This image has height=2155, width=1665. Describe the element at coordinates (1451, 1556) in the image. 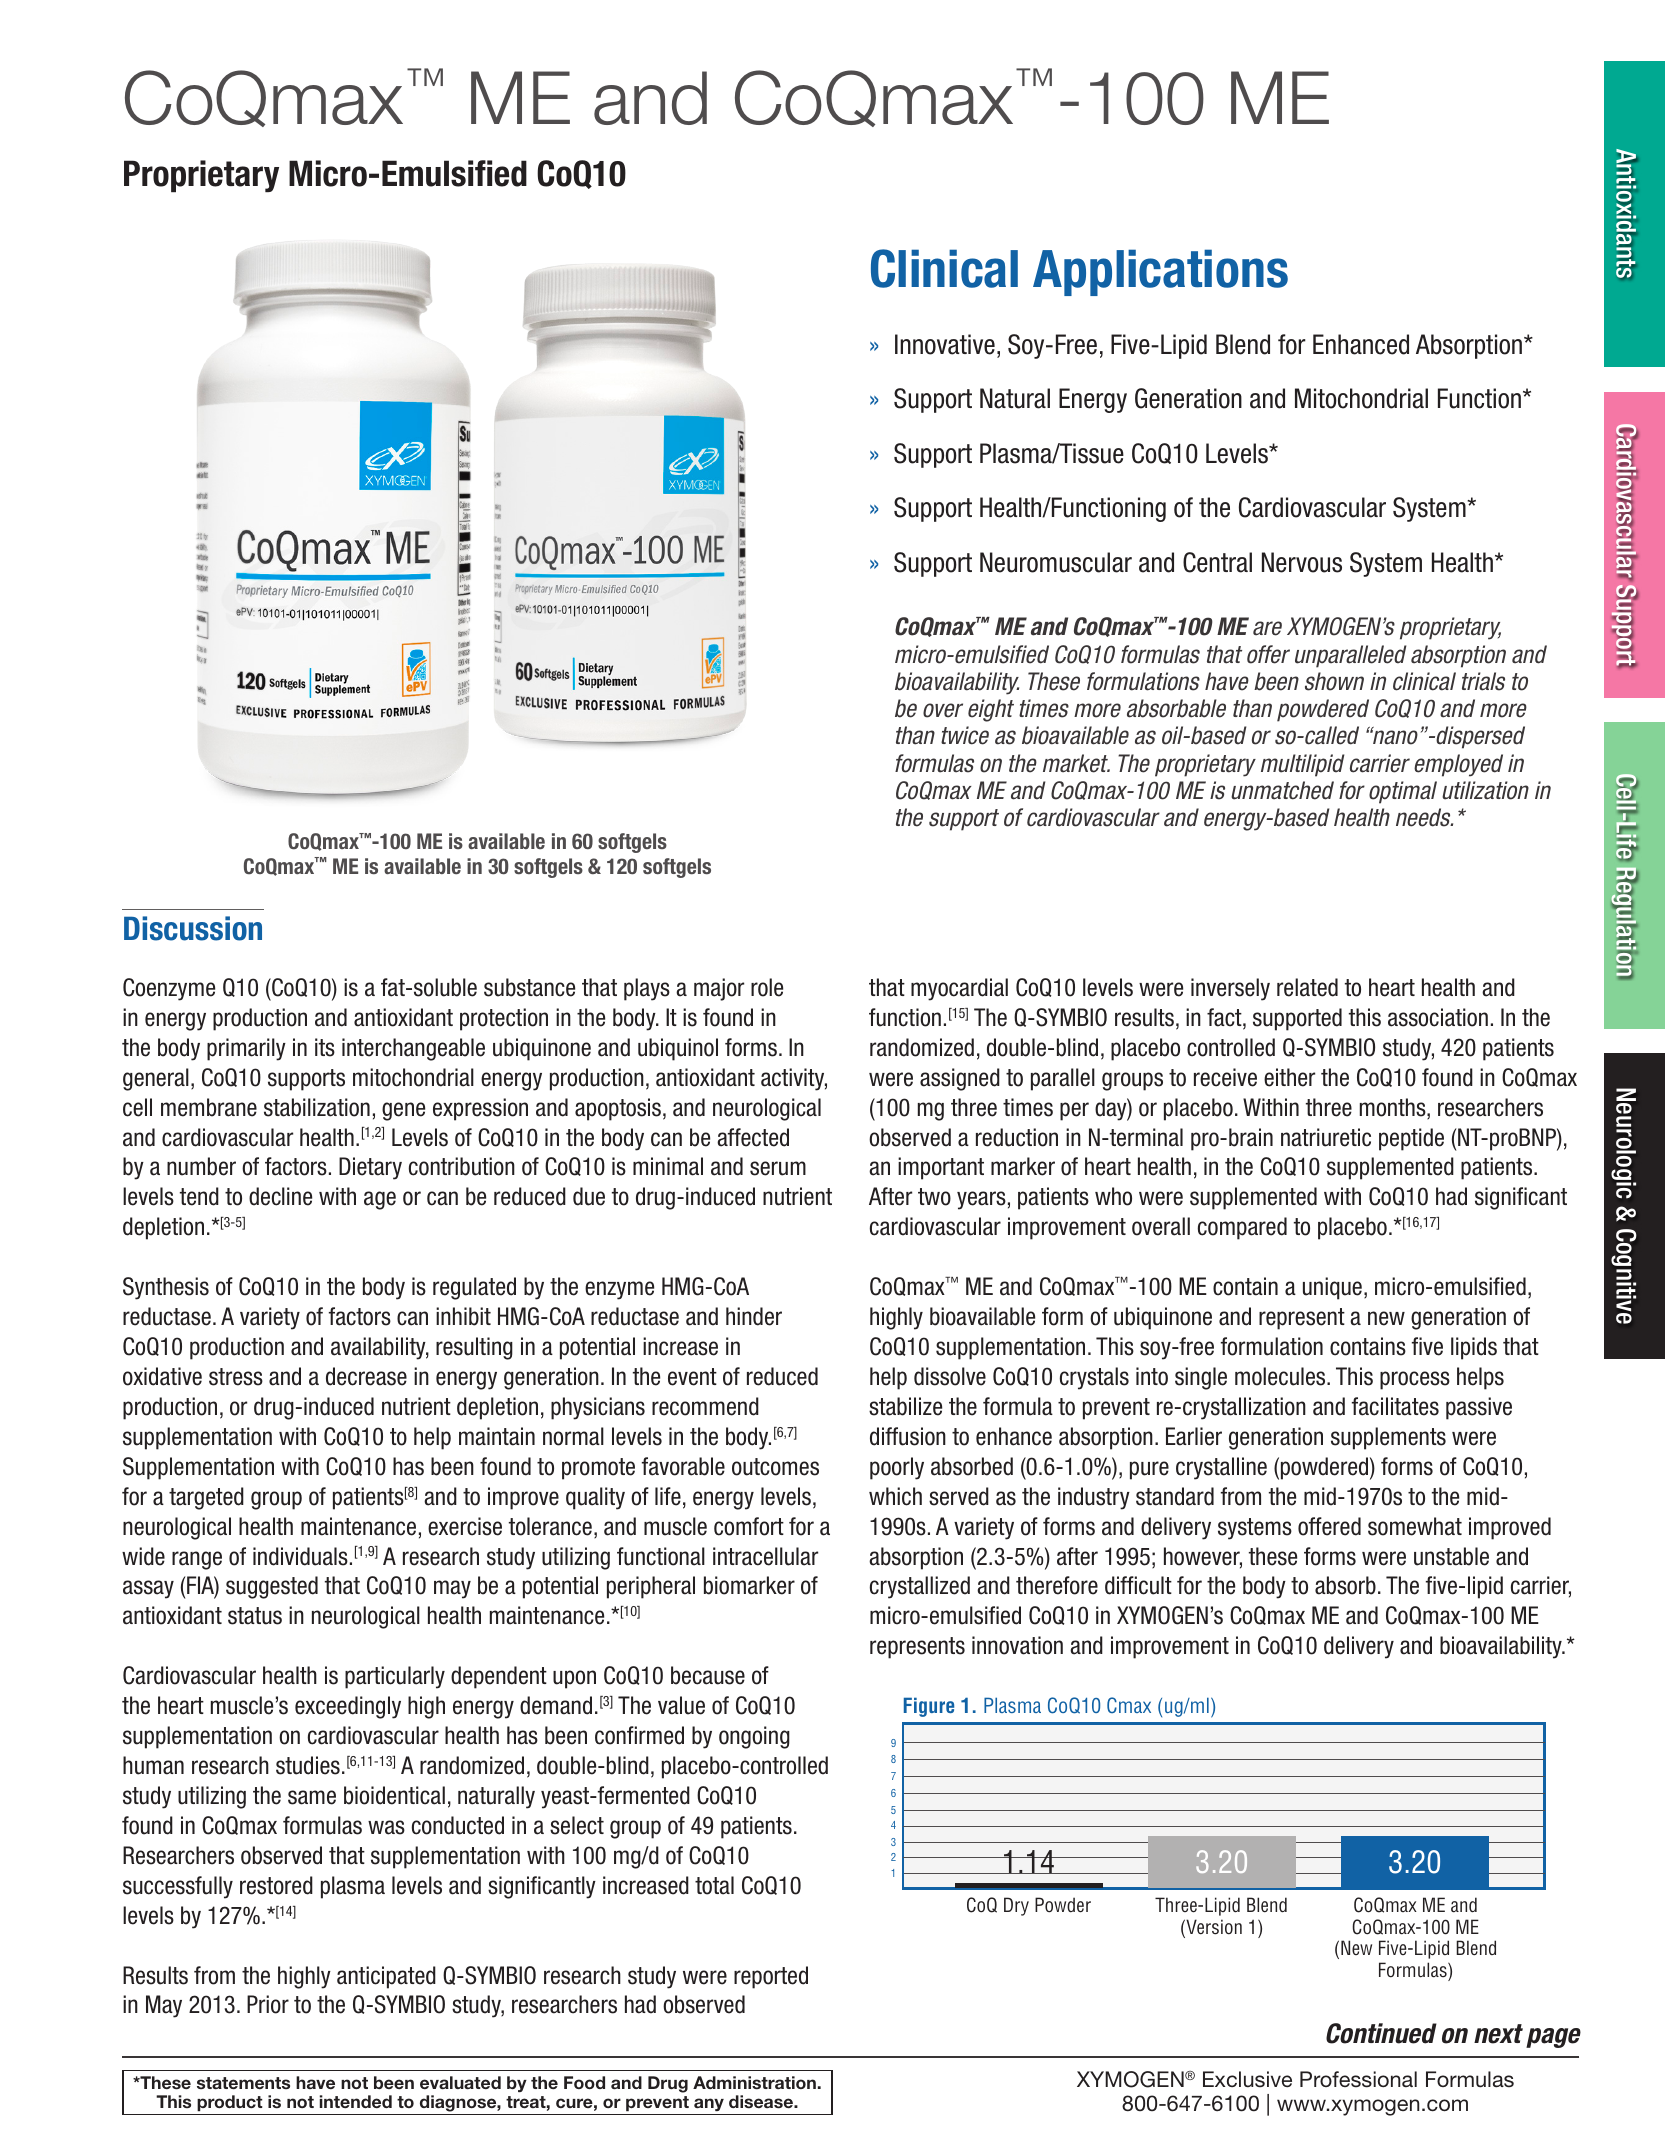

I see `unstable` at that location.
